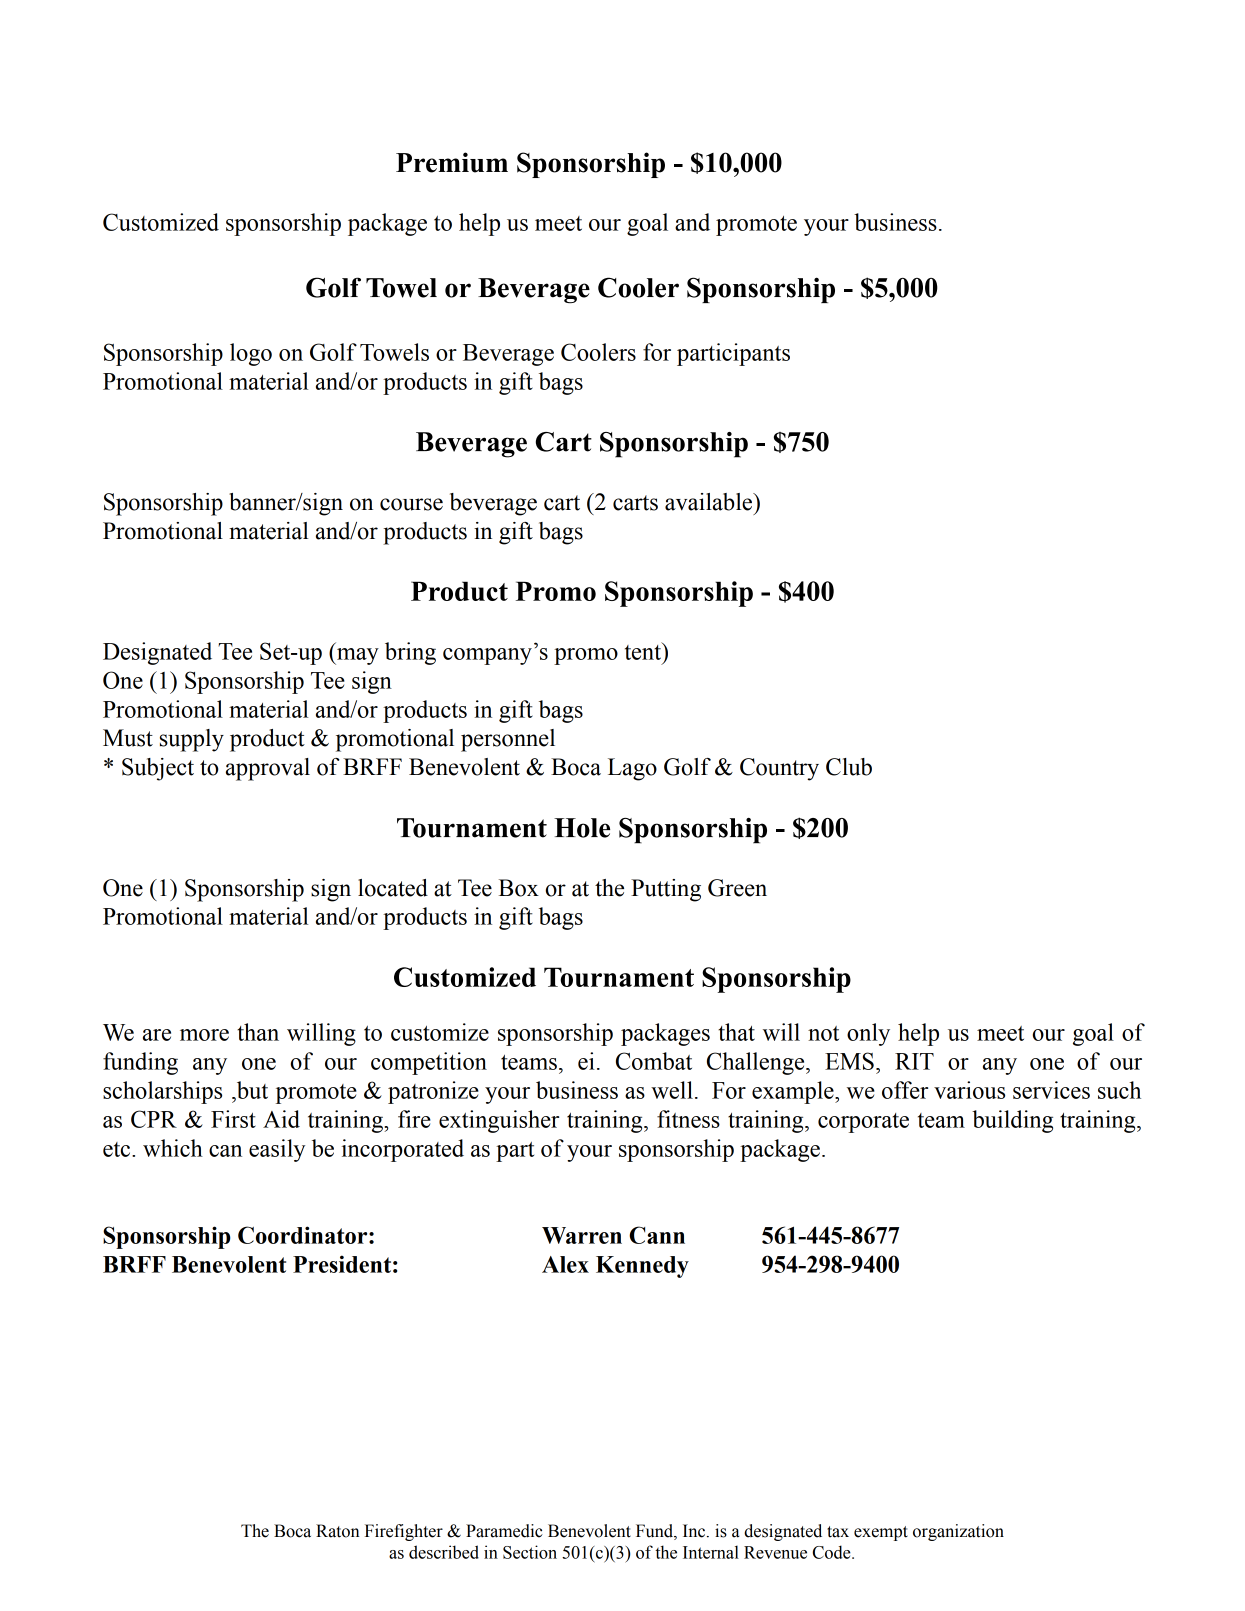 Image resolution: width=1245 pixels, height=1611 pixels. Describe the element at coordinates (452, 162) in the screenshot. I see `Premium` at that location.
